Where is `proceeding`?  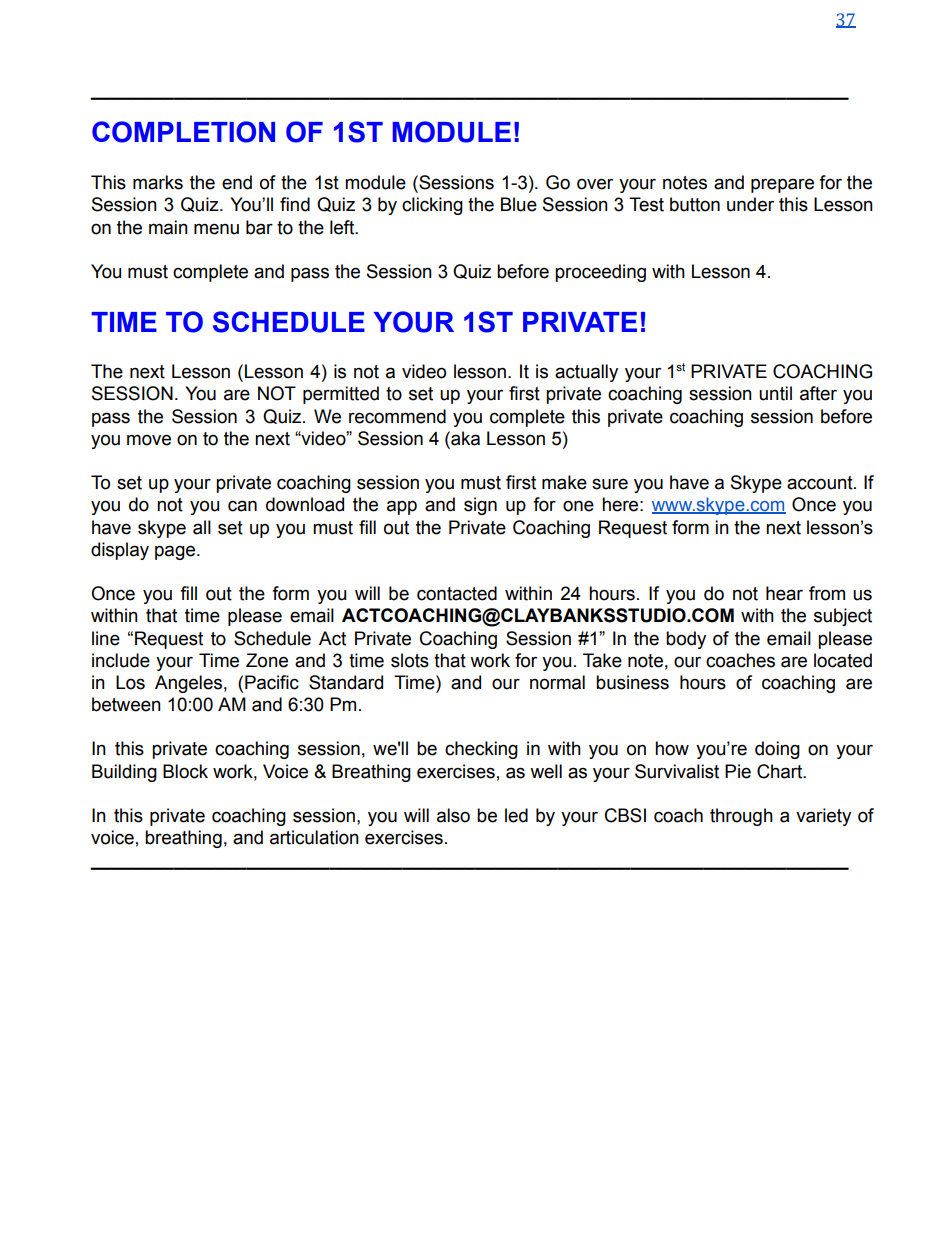 proceeding is located at coordinates (600, 273).
